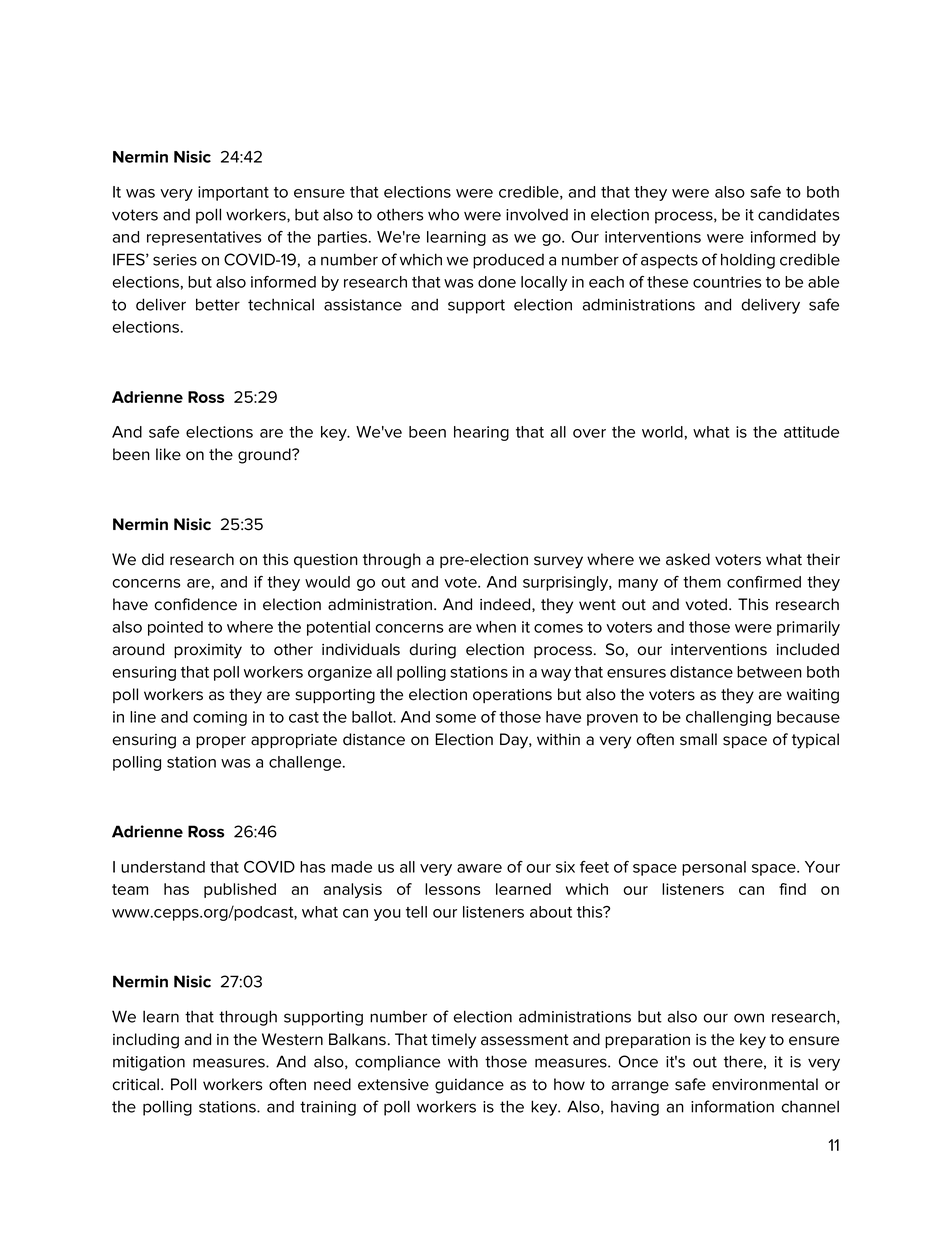 Image resolution: width=952 pixels, height=1233 pixels. Describe the element at coordinates (443, 214) in the image. I see `who` at that location.
